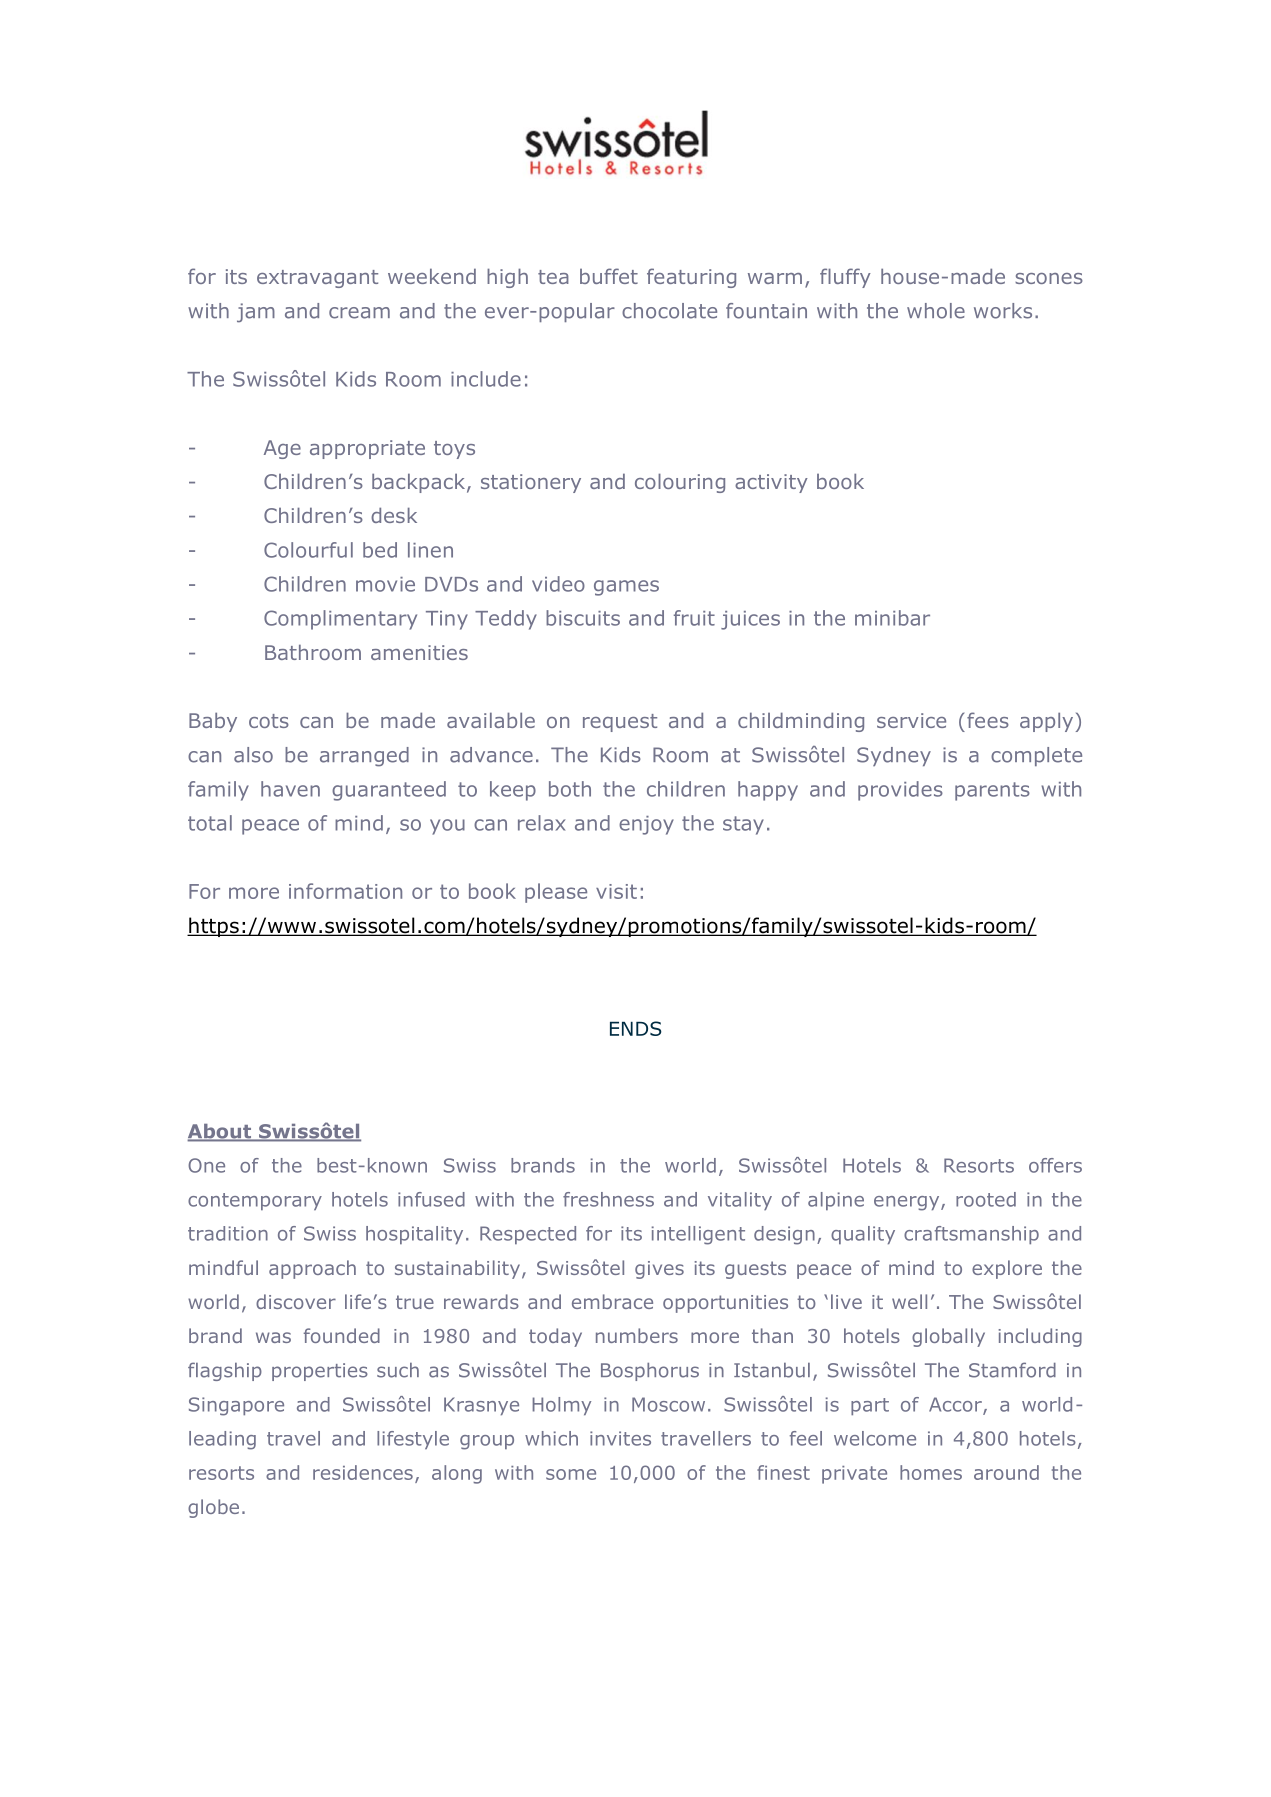 The image size is (1271, 1797). I want to click on invites, so click(620, 1438).
